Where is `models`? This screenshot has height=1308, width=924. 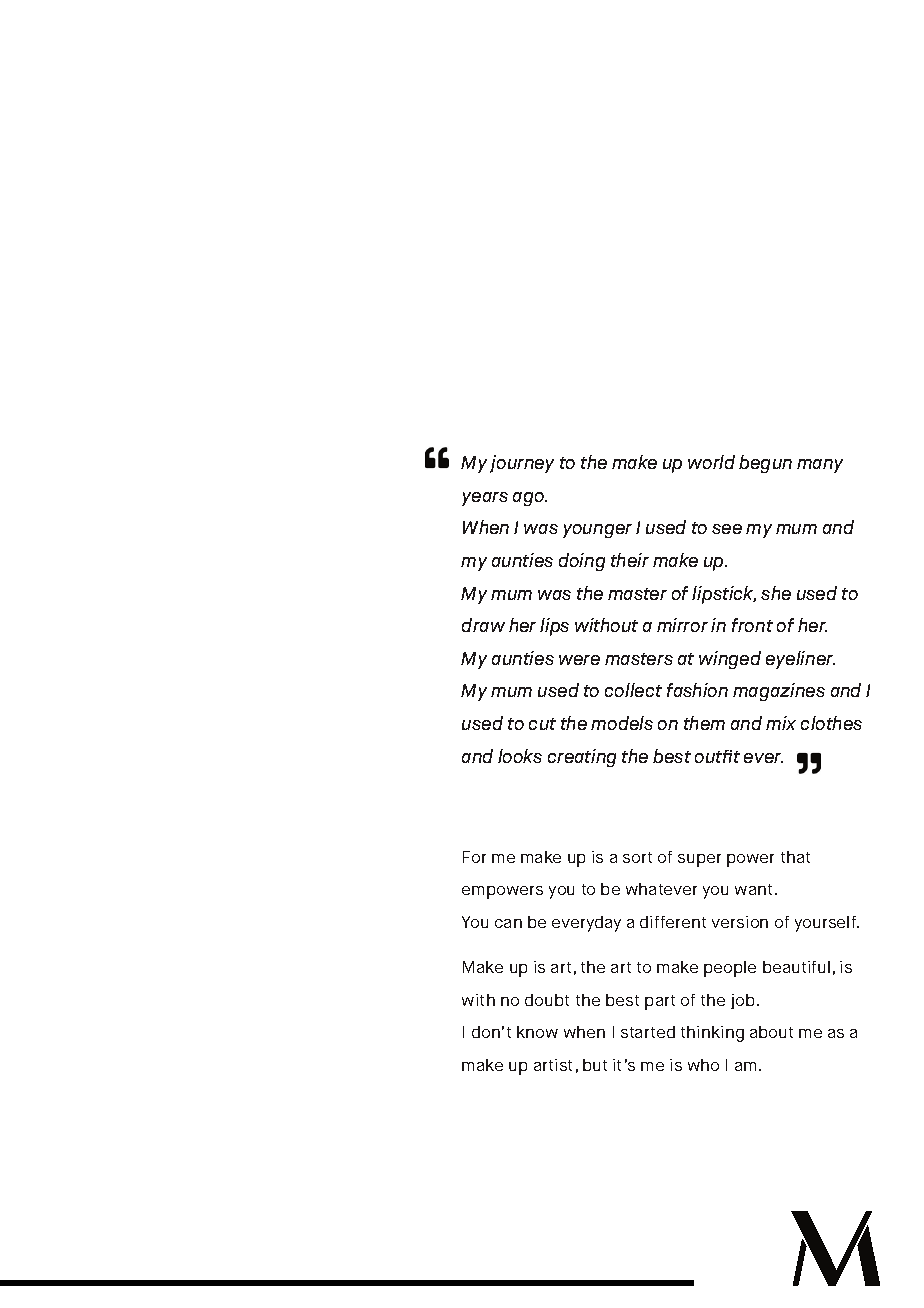
models is located at coordinates (622, 723).
